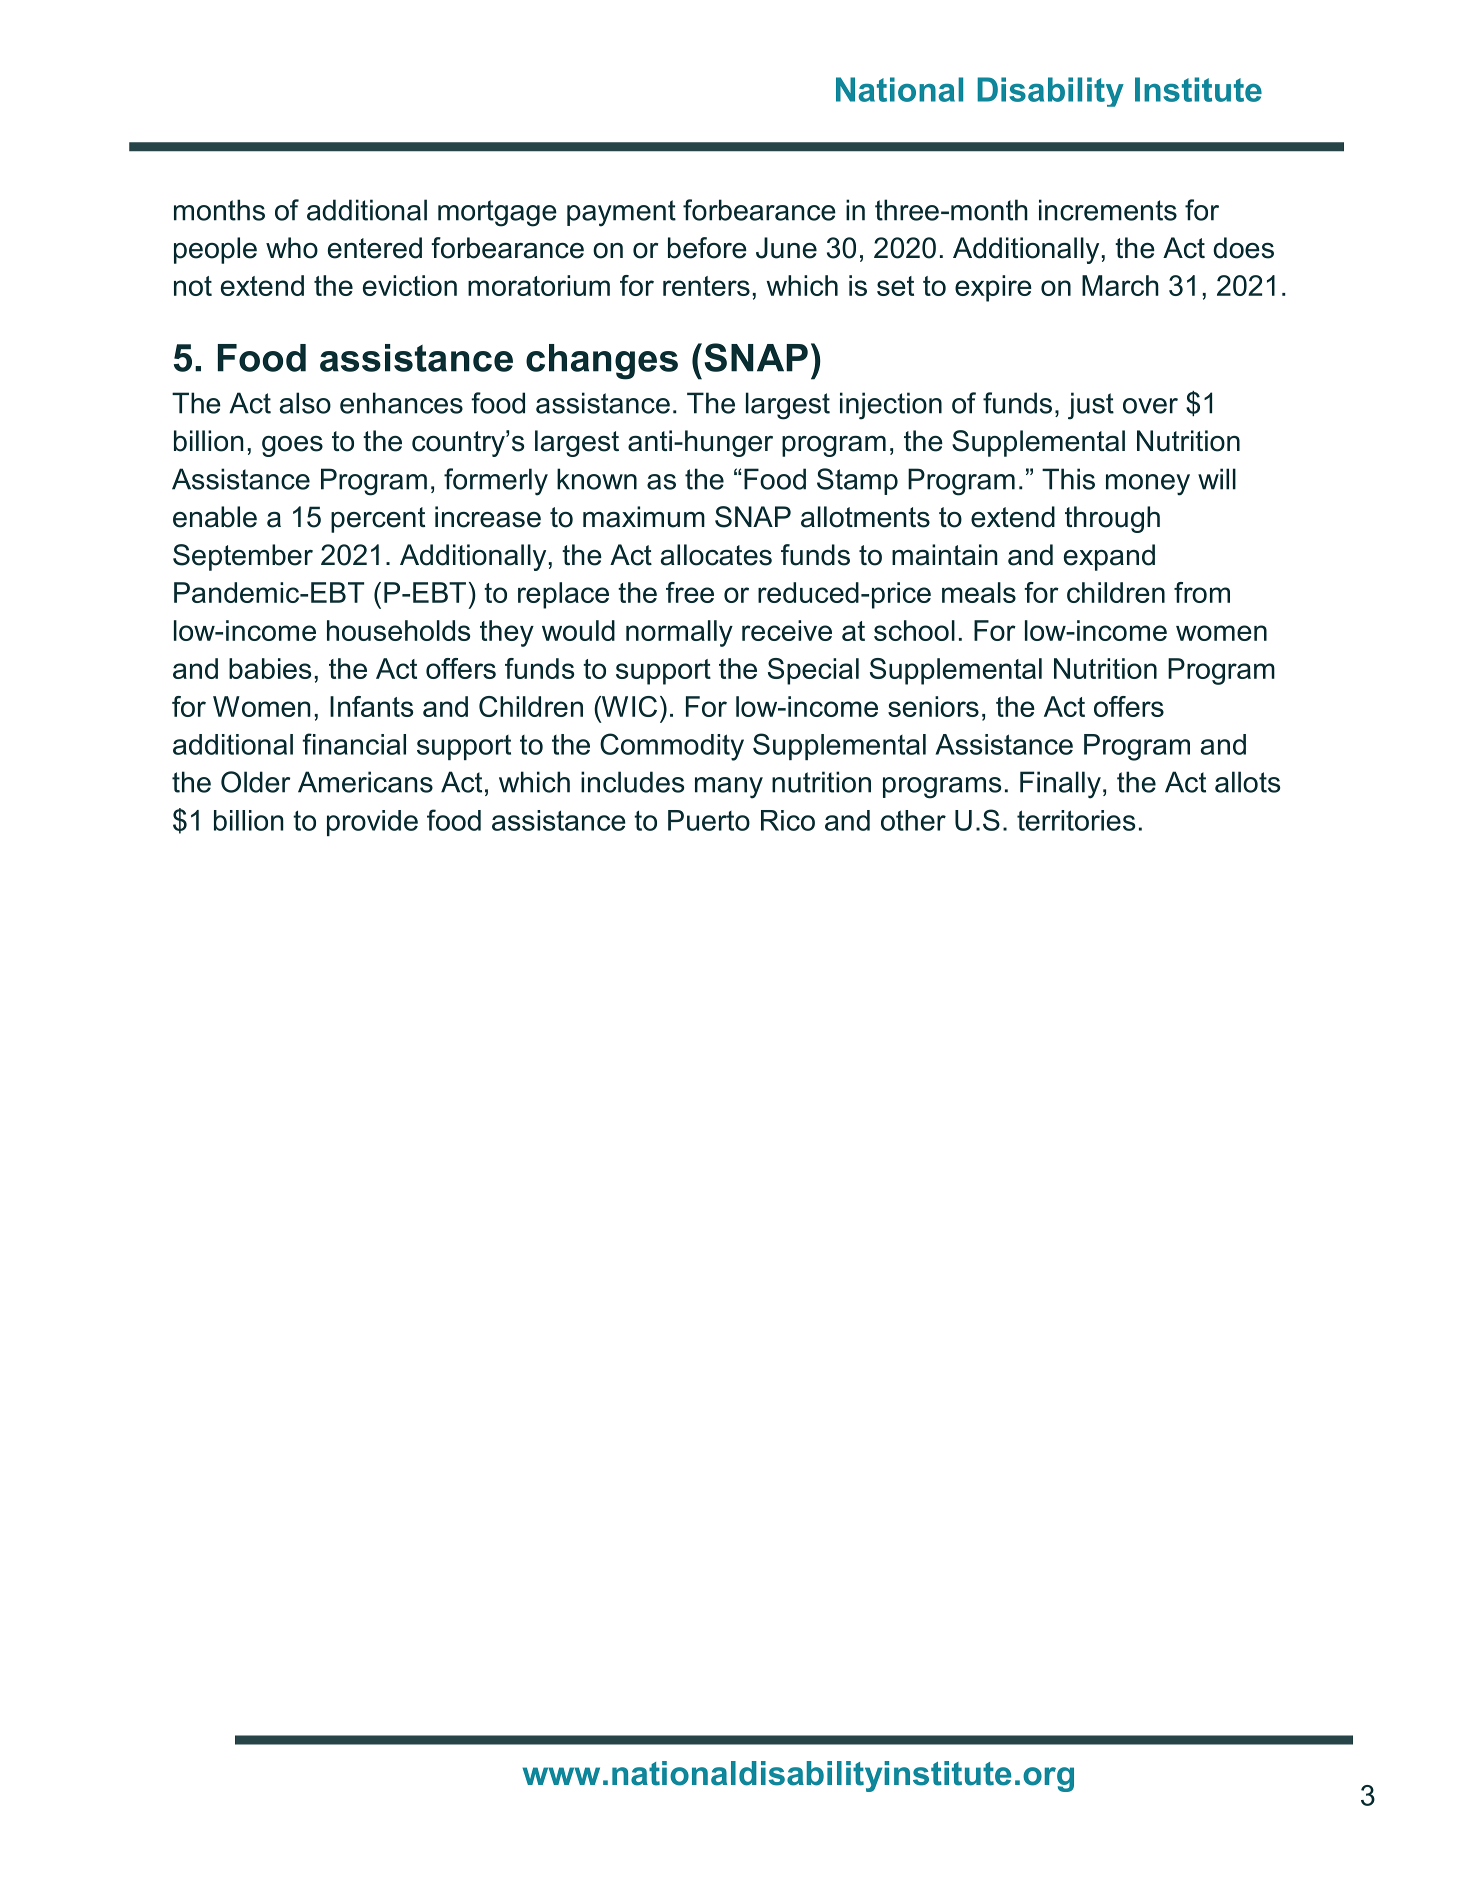  I want to click on who, so click(292, 248).
